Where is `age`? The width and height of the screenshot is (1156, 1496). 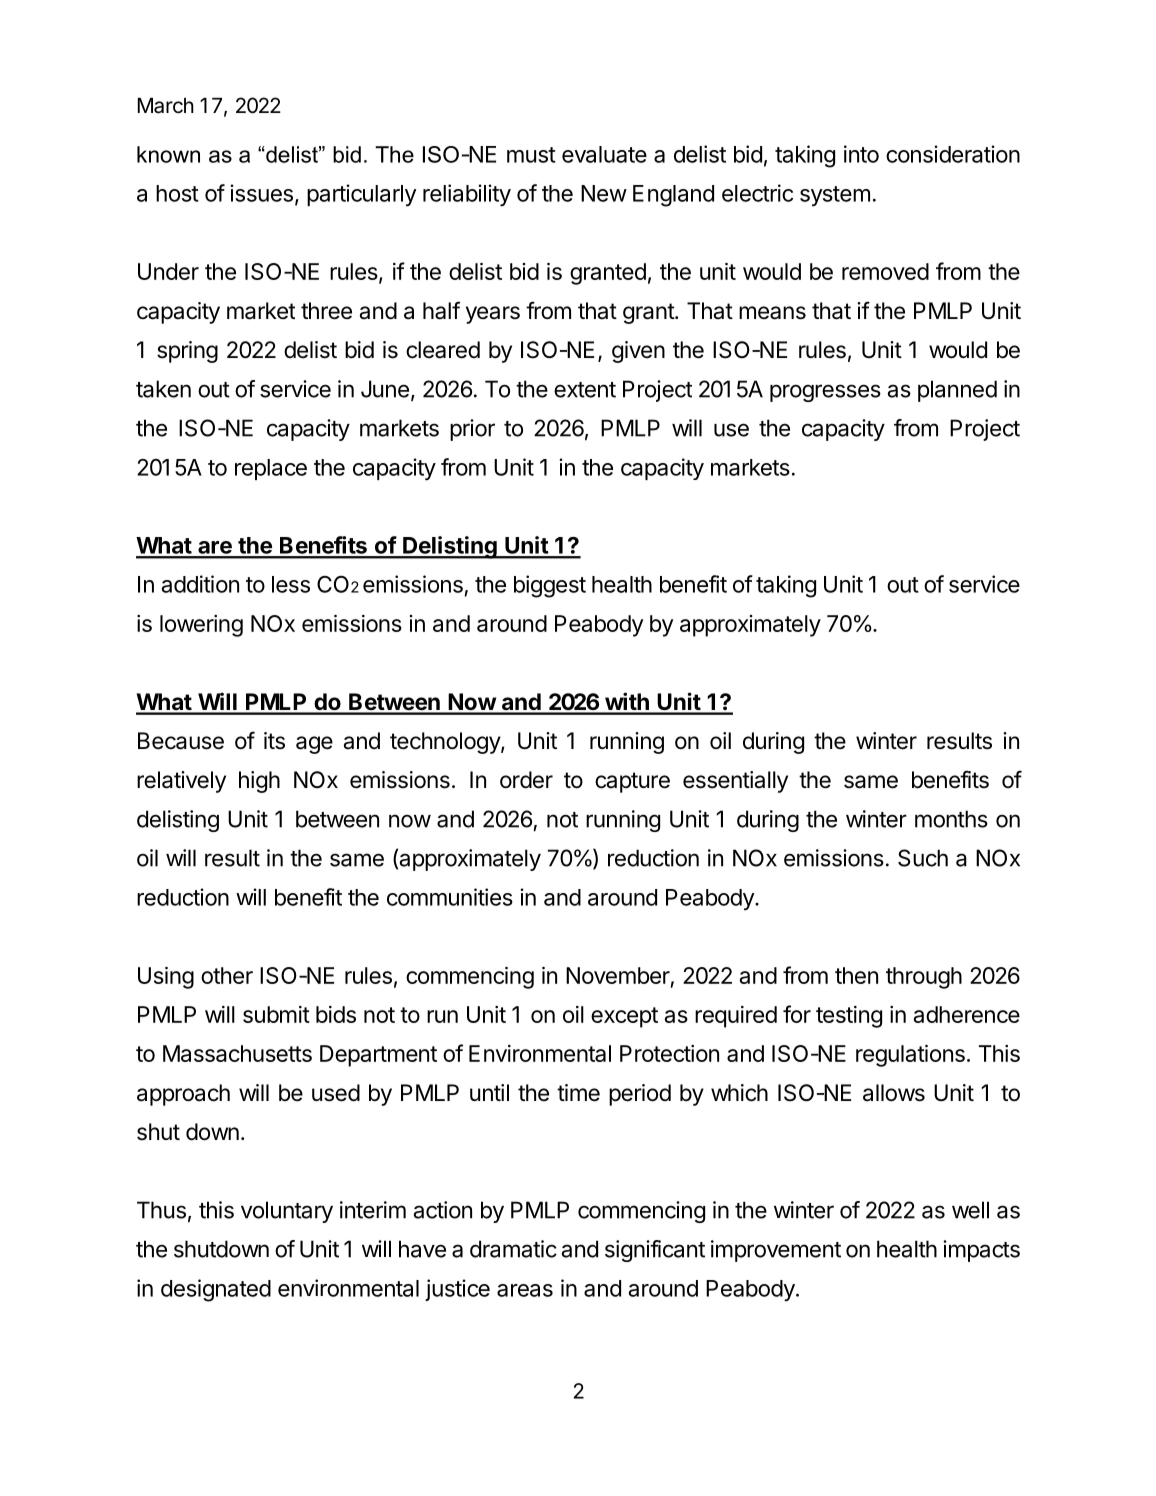 age is located at coordinates (314, 745).
